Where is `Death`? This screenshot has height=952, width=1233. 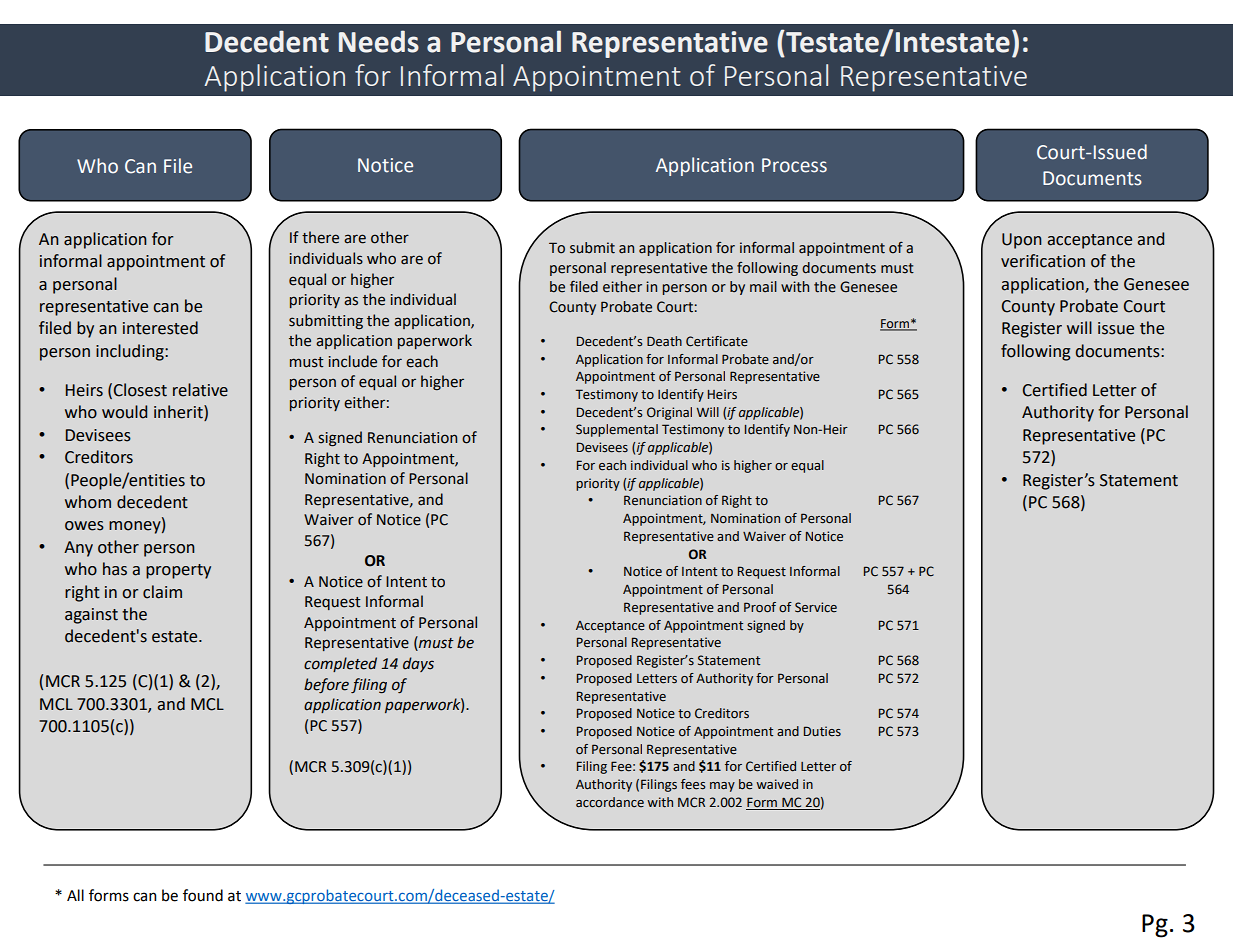
Death is located at coordinates (664, 341).
